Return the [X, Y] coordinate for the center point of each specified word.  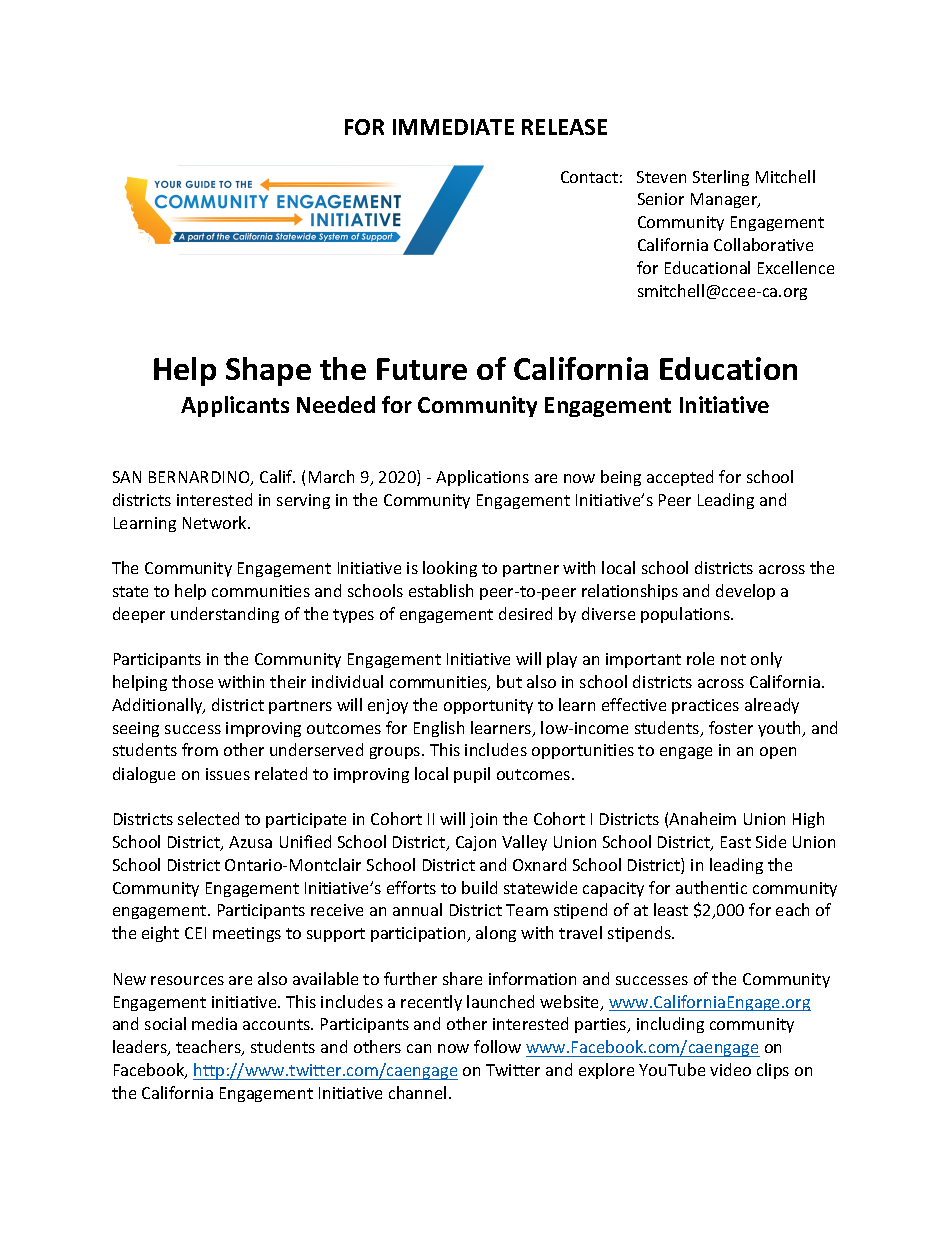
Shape [268, 371]
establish [441, 590]
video [730, 1069]
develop [745, 592]
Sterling [721, 178]
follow [497, 1046]
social [165, 1023]
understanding [225, 615]
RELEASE [564, 127]
